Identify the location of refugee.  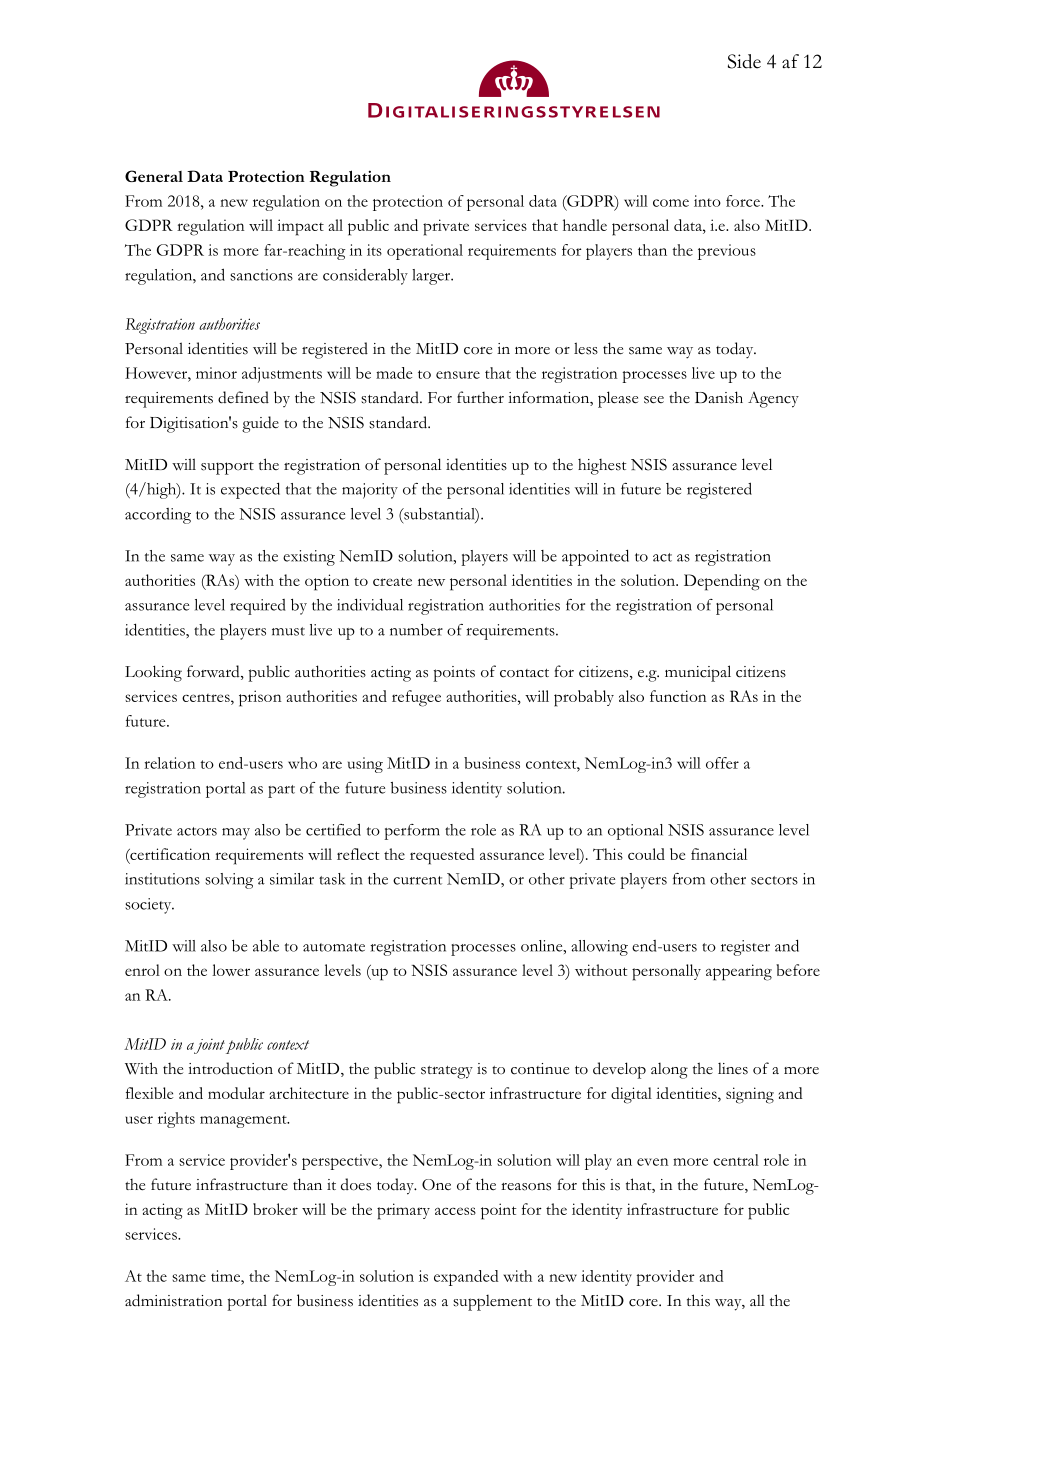
(416, 698).
